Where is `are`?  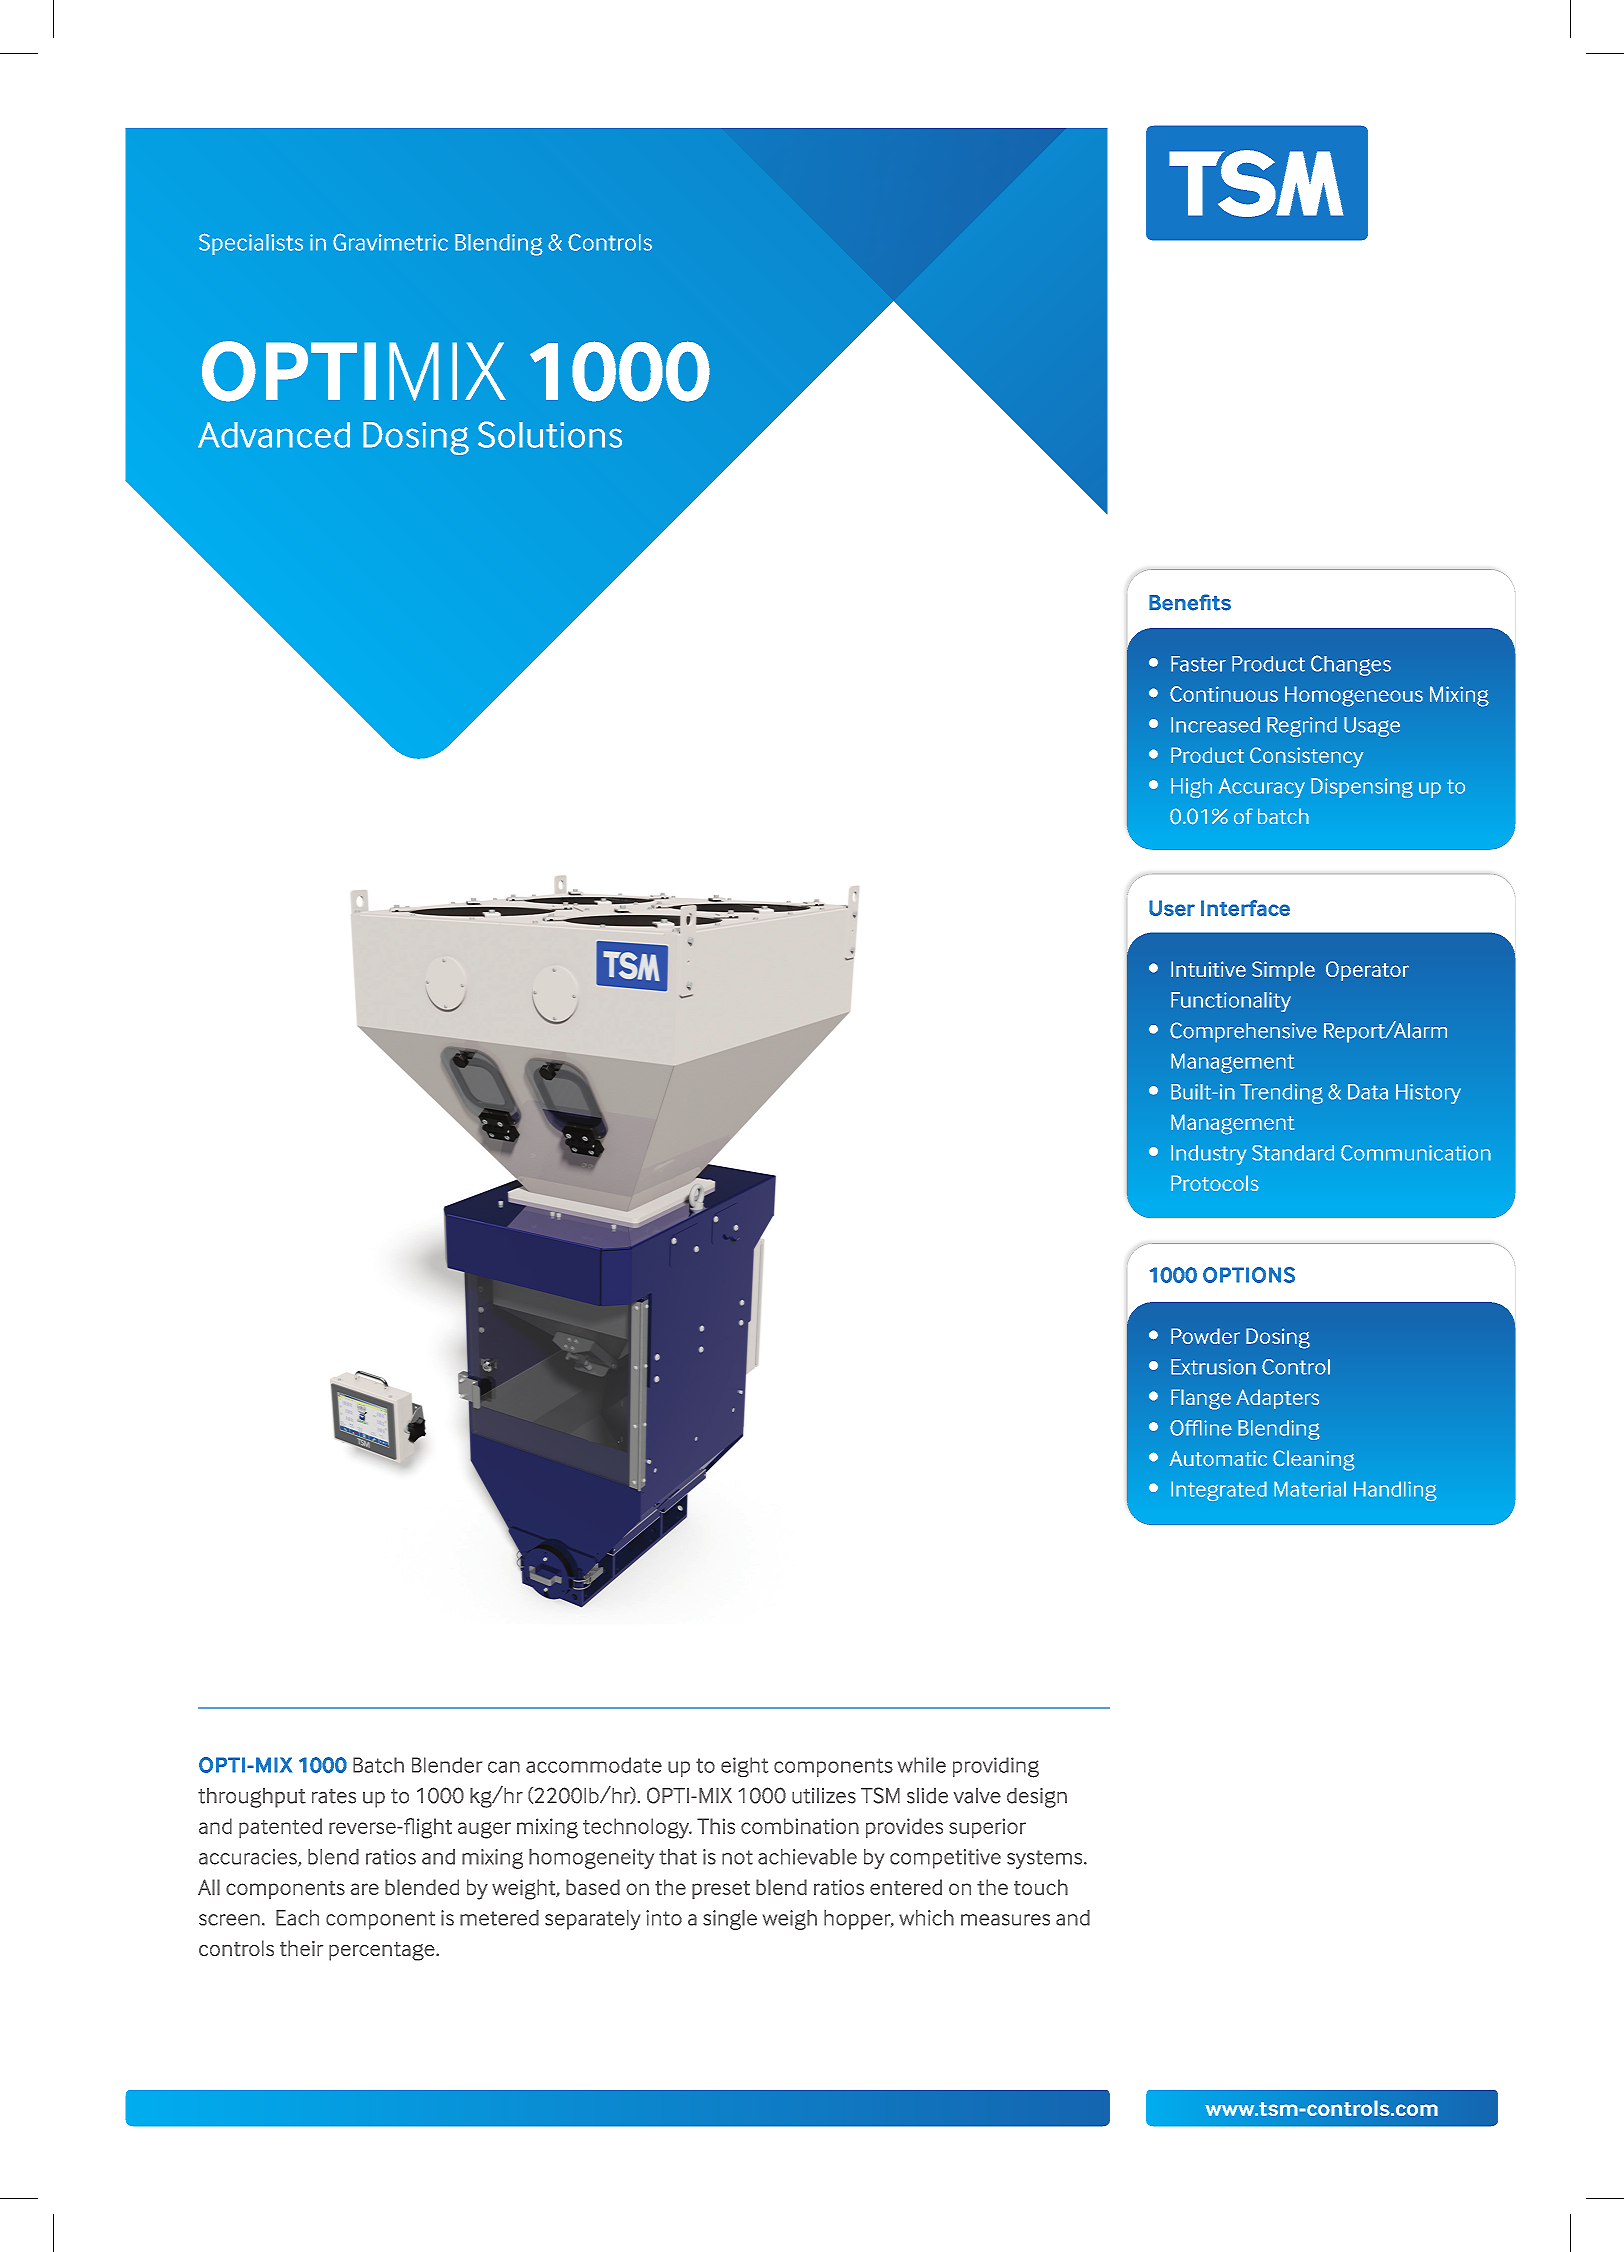
are is located at coordinates (365, 1889).
